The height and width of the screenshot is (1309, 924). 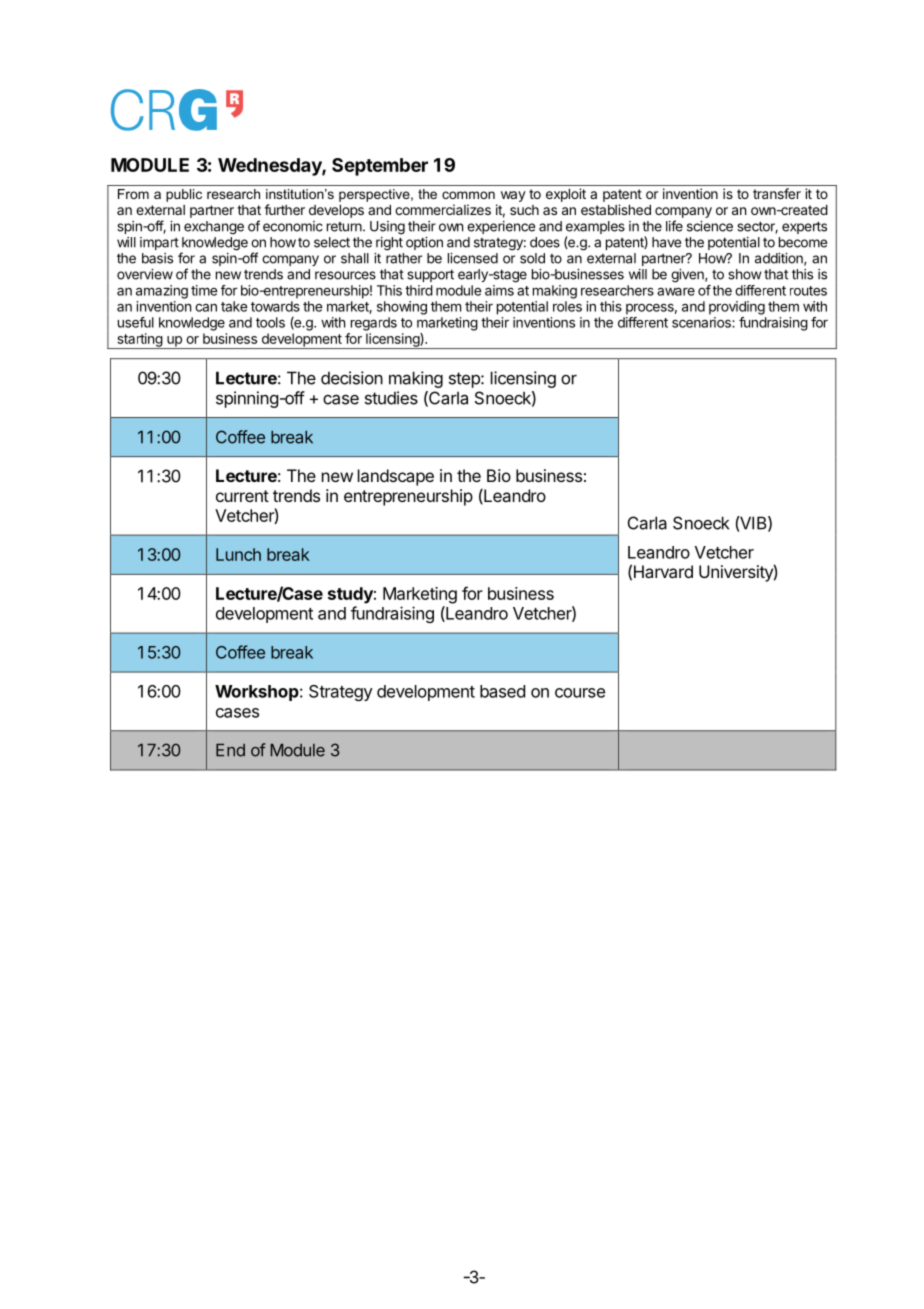 I want to click on step, so click(x=465, y=380).
